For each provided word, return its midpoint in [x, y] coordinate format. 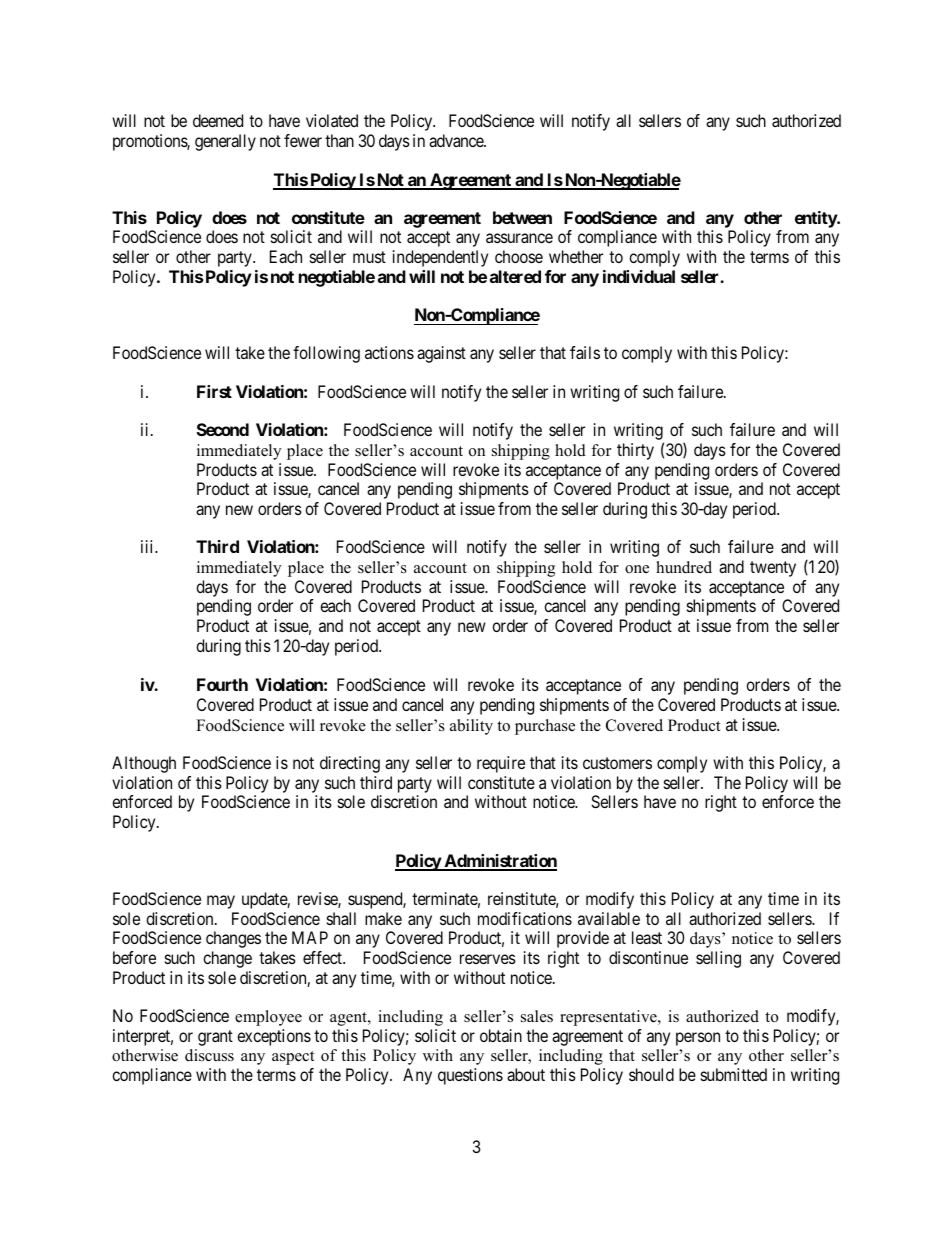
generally [225, 142]
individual [639, 276]
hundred [684, 567]
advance [457, 140]
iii [148, 546]
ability [471, 727]
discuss [209, 1055]
